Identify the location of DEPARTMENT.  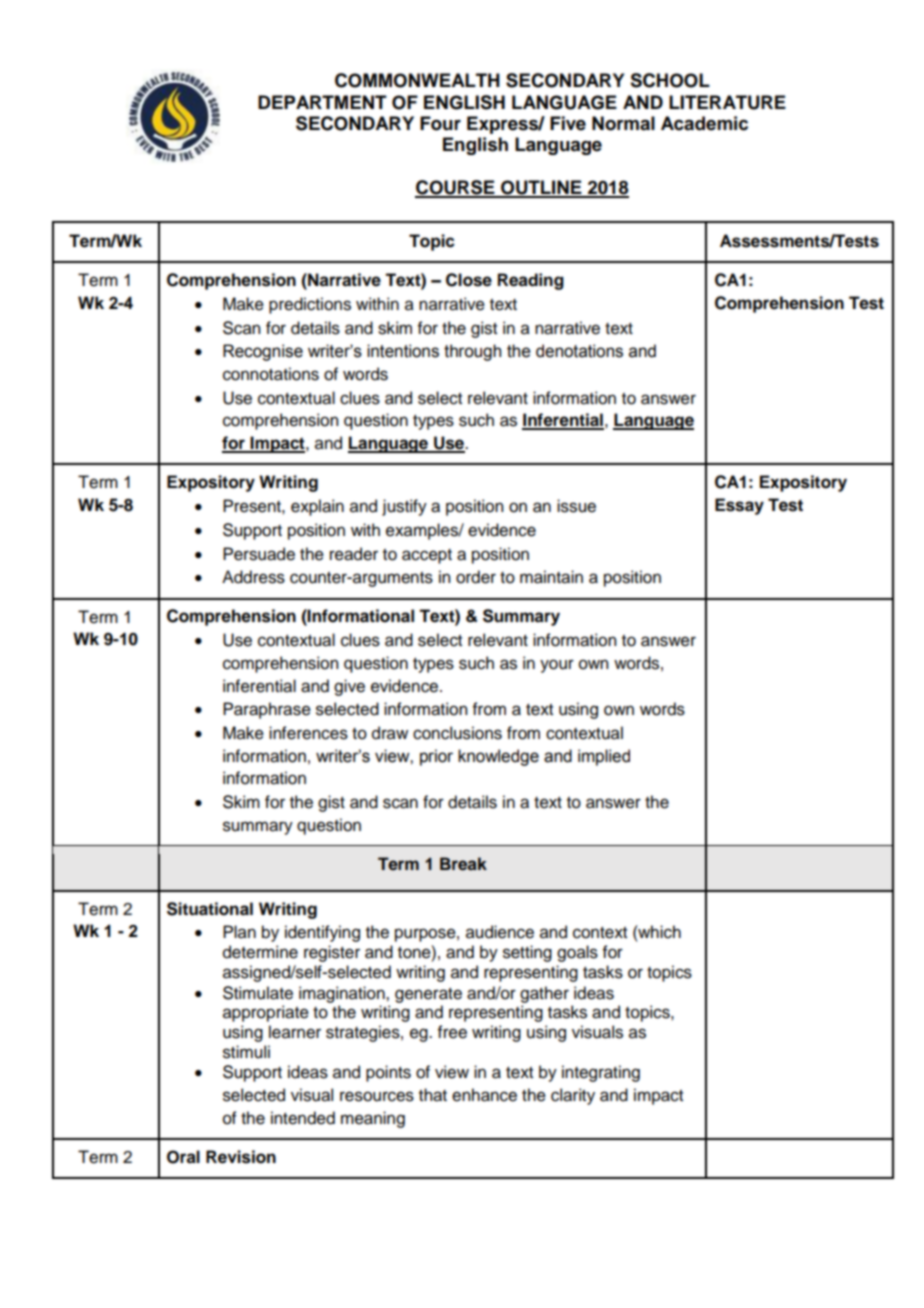
(322, 102).
